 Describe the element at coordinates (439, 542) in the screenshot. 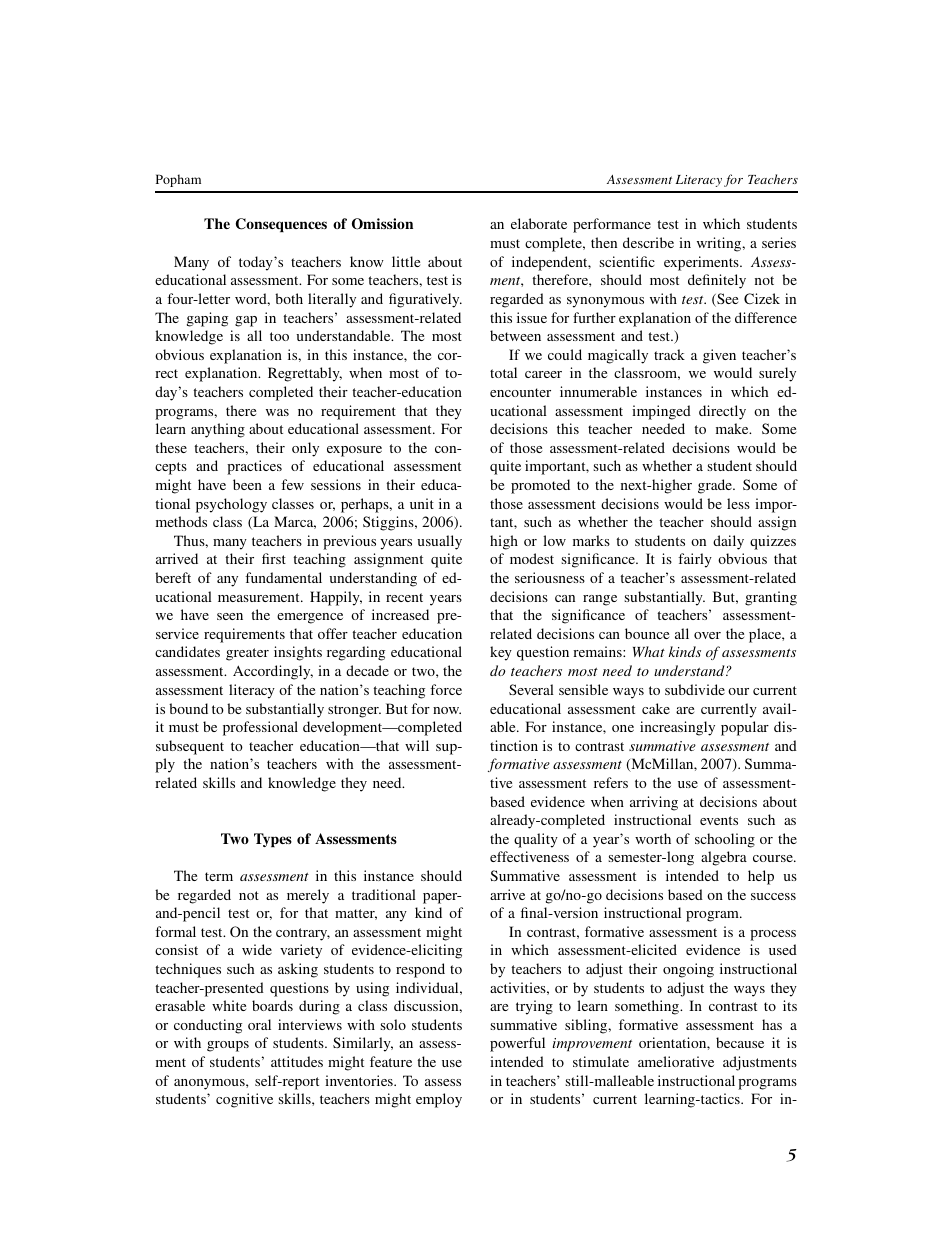

I see `usually` at that location.
